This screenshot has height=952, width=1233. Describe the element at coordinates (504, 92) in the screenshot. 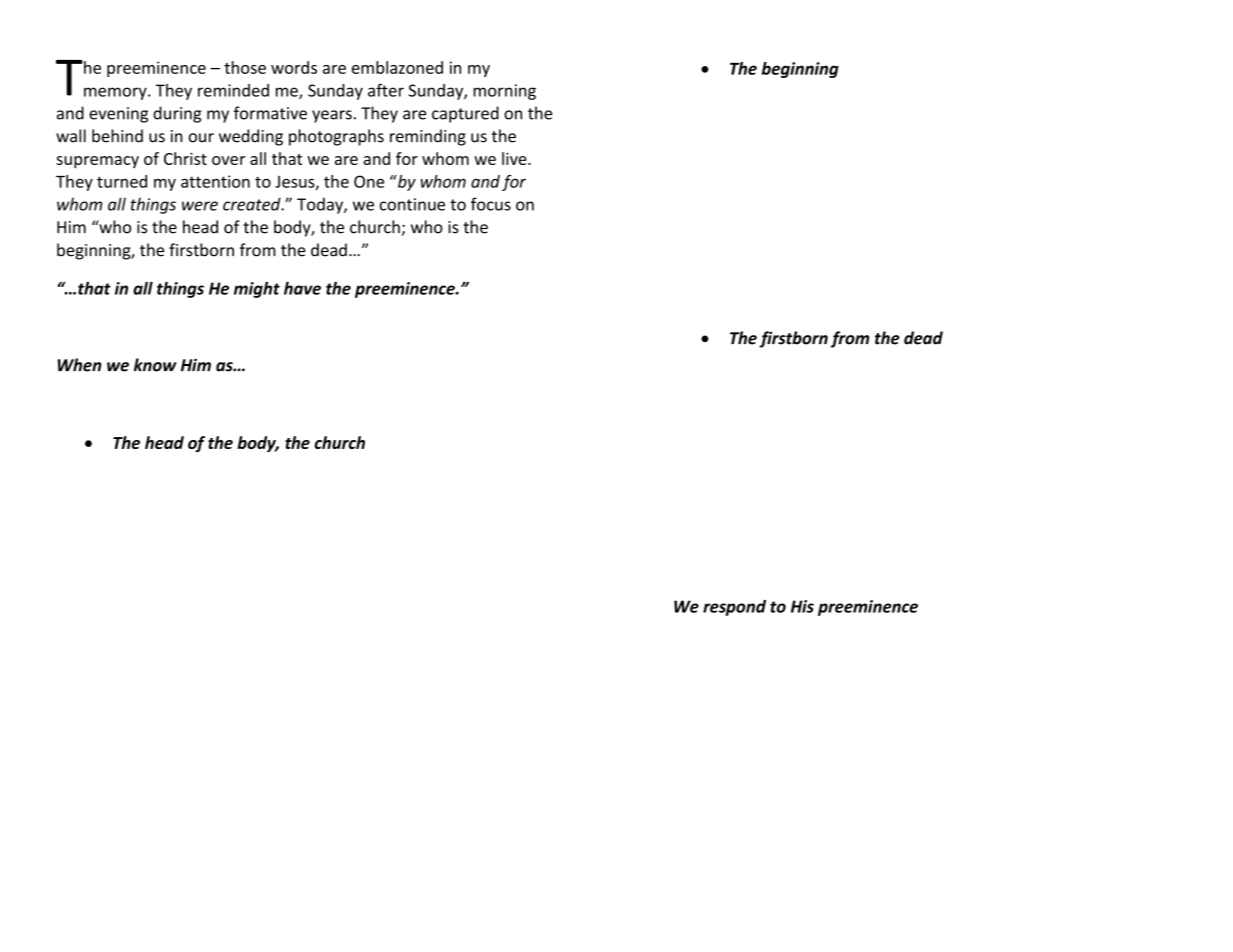

I see `morning` at that location.
